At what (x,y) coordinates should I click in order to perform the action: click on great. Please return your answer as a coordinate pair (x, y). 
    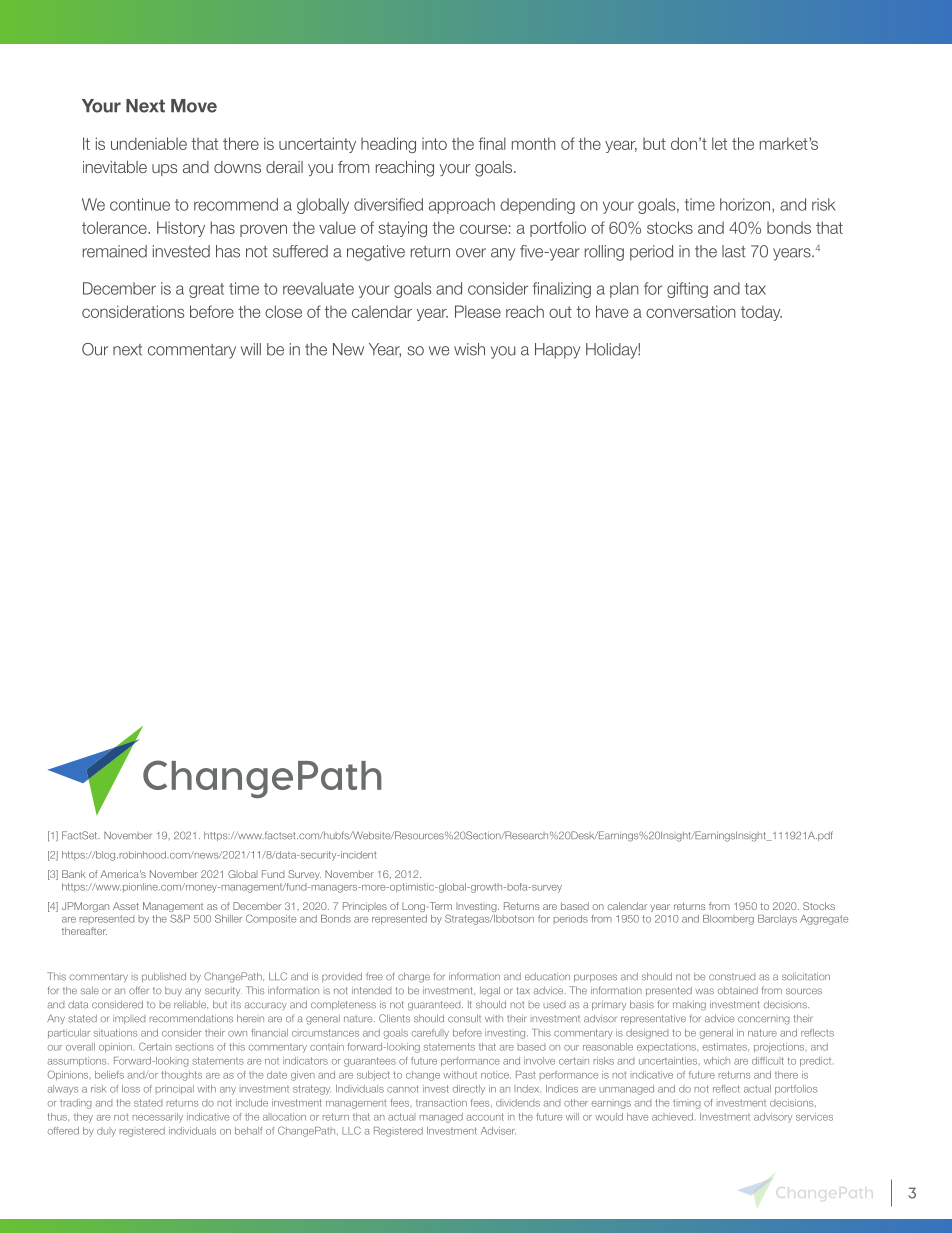
    Looking at the image, I should click on (206, 290).
